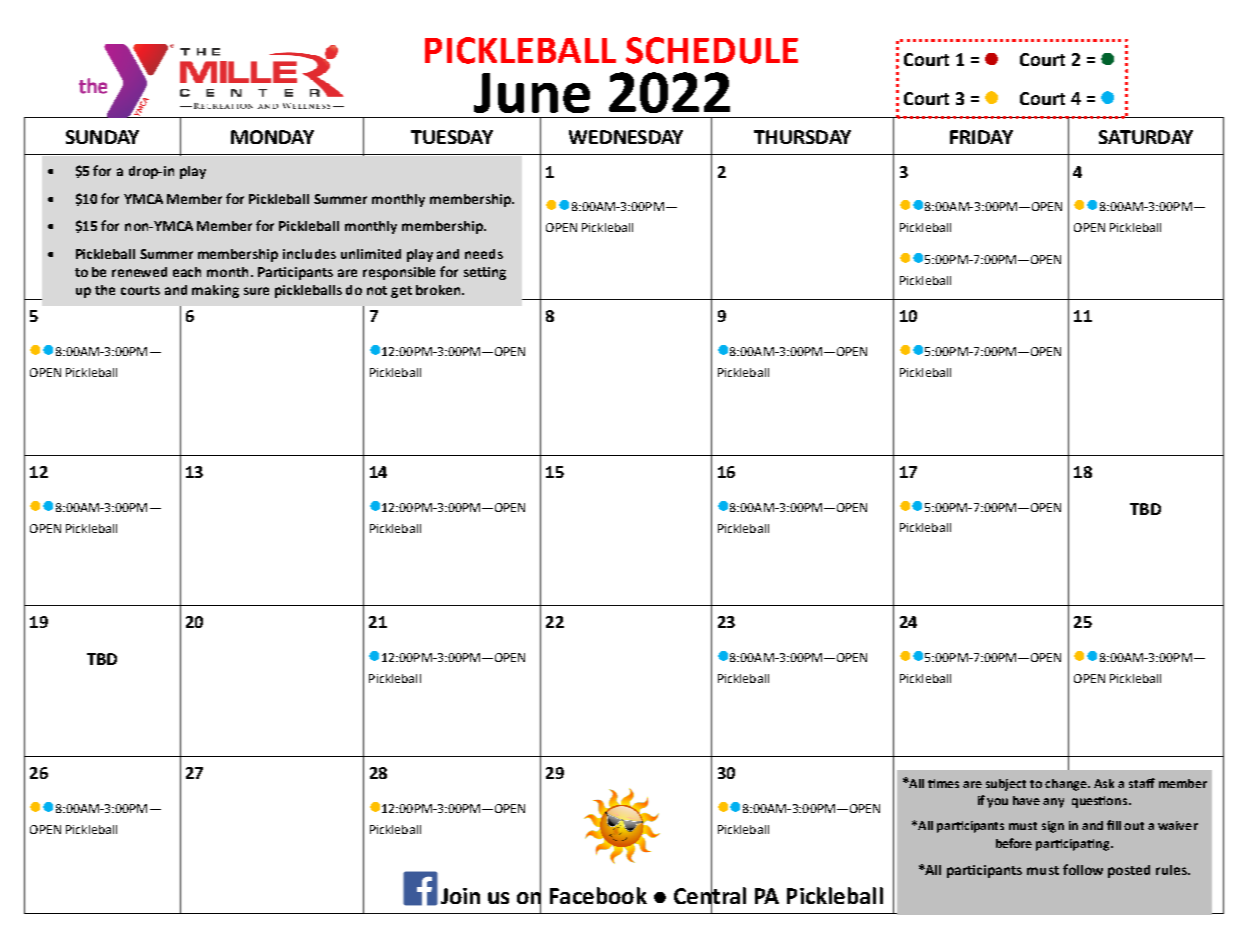 The image size is (1233, 952). Describe the element at coordinates (598, 895) in the document. I see `Facebook` at that location.
